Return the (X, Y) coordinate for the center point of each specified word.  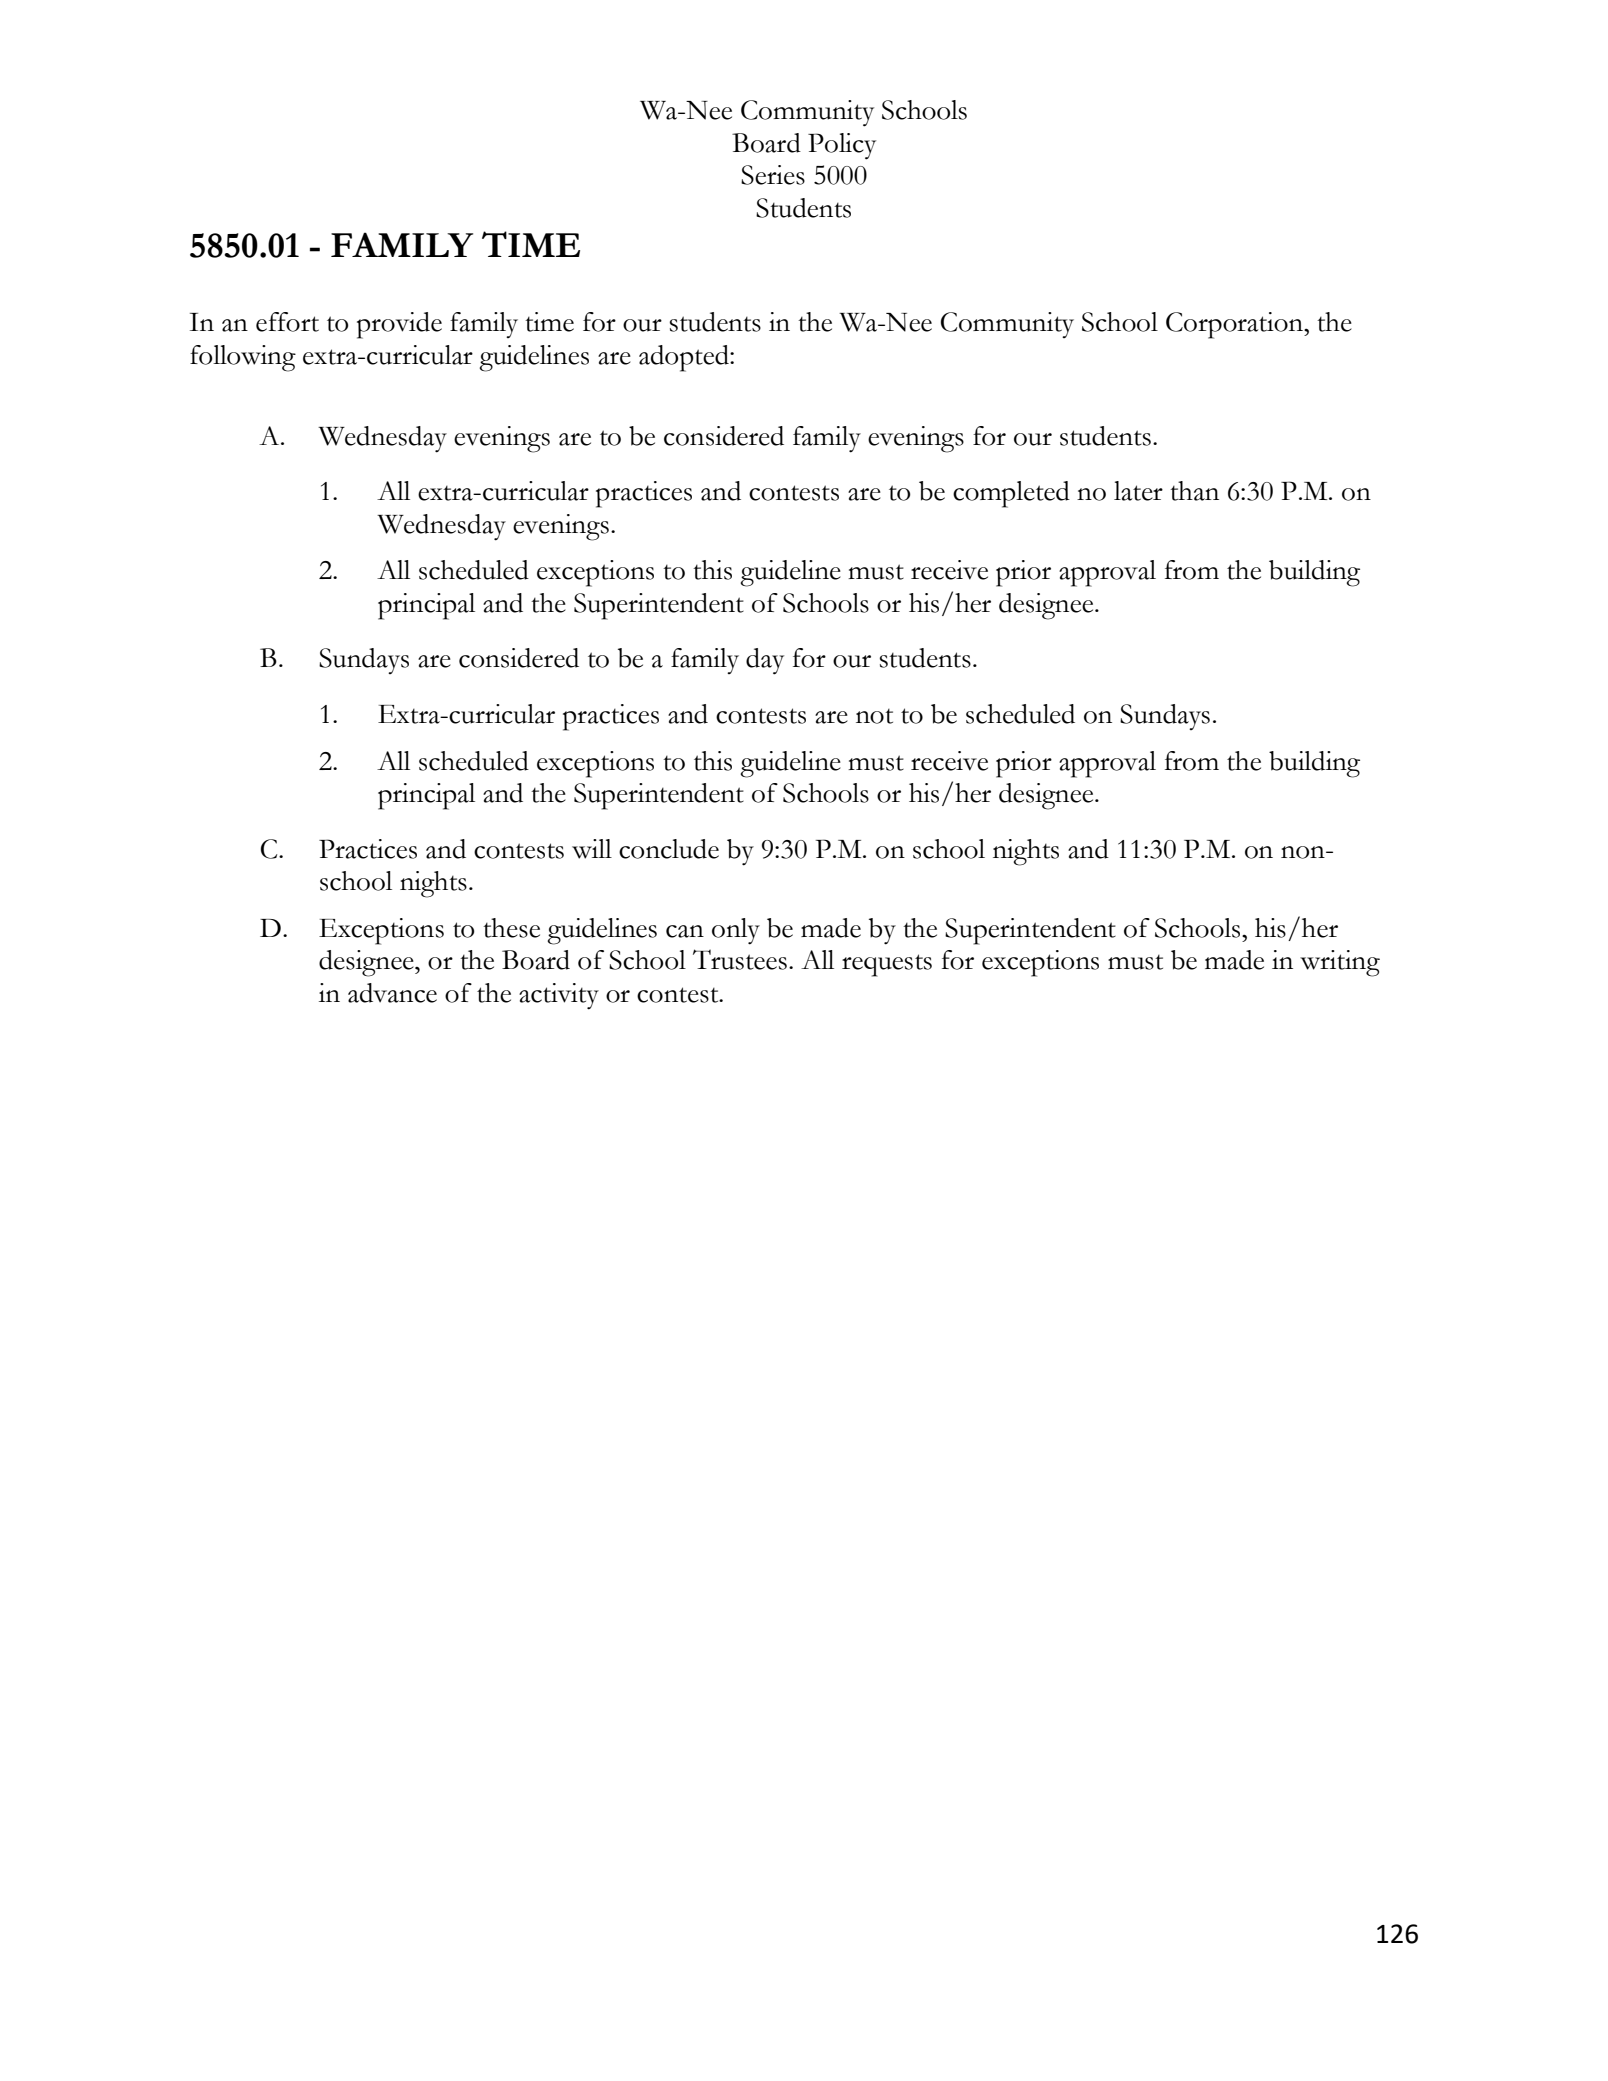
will (592, 849)
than (1194, 491)
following (243, 358)
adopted (685, 358)
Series (773, 175)
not (874, 716)
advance (392, 993)
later (1138, 491)
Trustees (740, 959)
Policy (842, 146)
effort (287, 322)
